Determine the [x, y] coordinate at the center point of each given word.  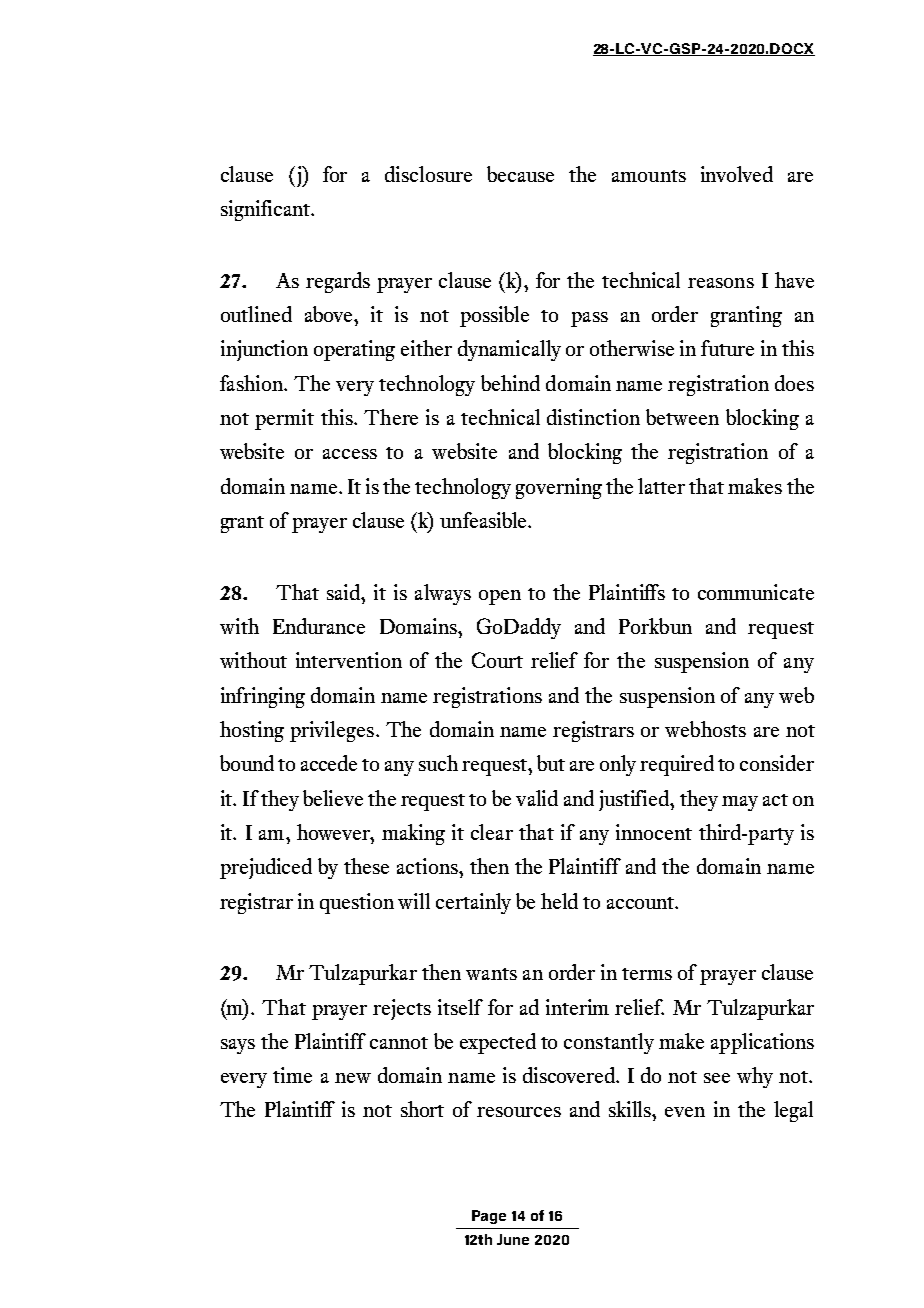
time [292, 1075]
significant [266, 210]
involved [737, 174]
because [520, 174]
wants [491, 974]
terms [647, 974]
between [682, 417]
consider [777, 763]
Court [497, 660]
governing [559, 488]
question [357, 903]
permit [284, 419]
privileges [332, 731]
